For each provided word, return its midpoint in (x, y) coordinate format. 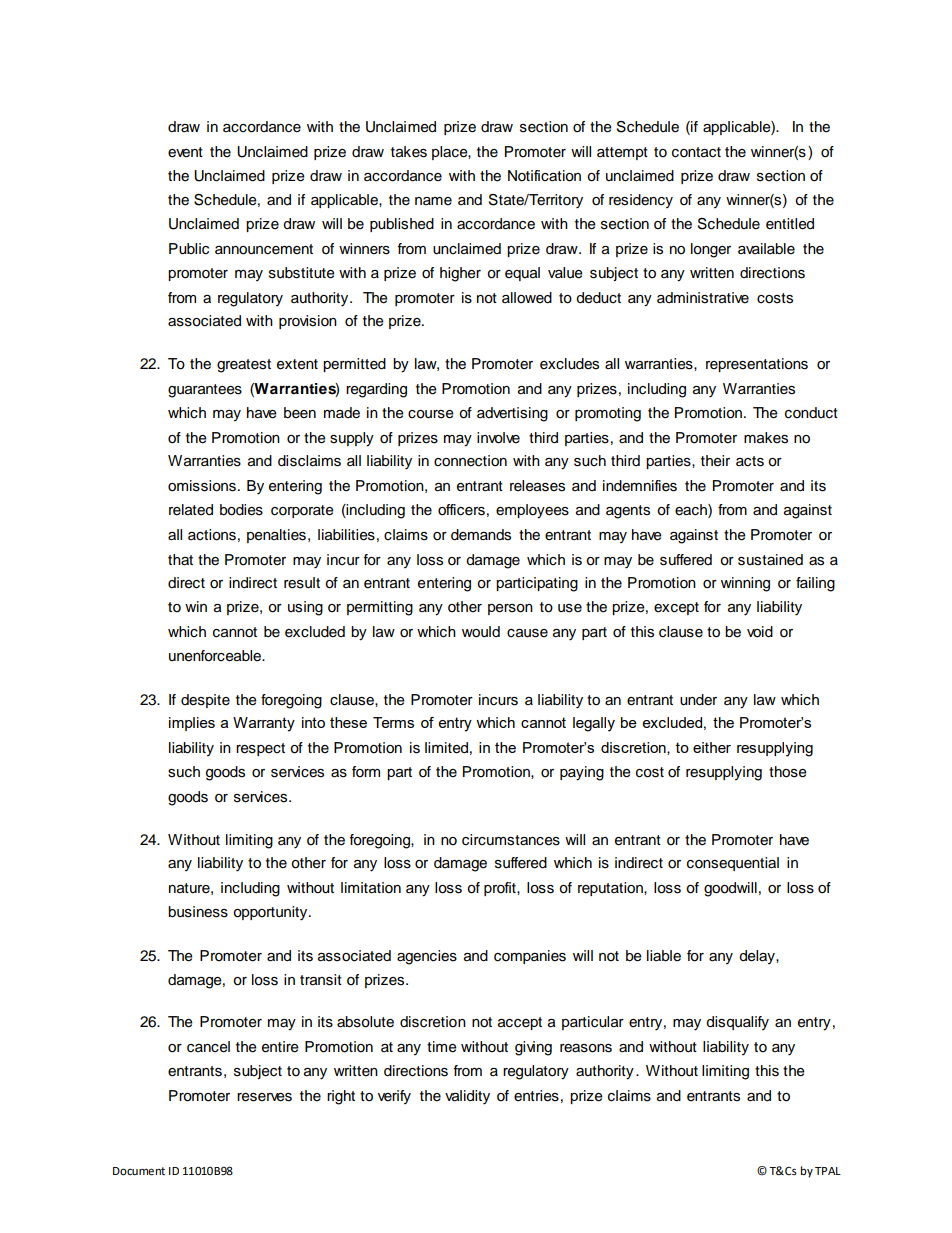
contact (696, 152)
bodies (241, 510)
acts (750, 461)
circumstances (511, 840)
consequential (733, 864)
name (433, 201)
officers (461, 510)
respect (260, 749)
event (185, 152)
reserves (264, 1097)
